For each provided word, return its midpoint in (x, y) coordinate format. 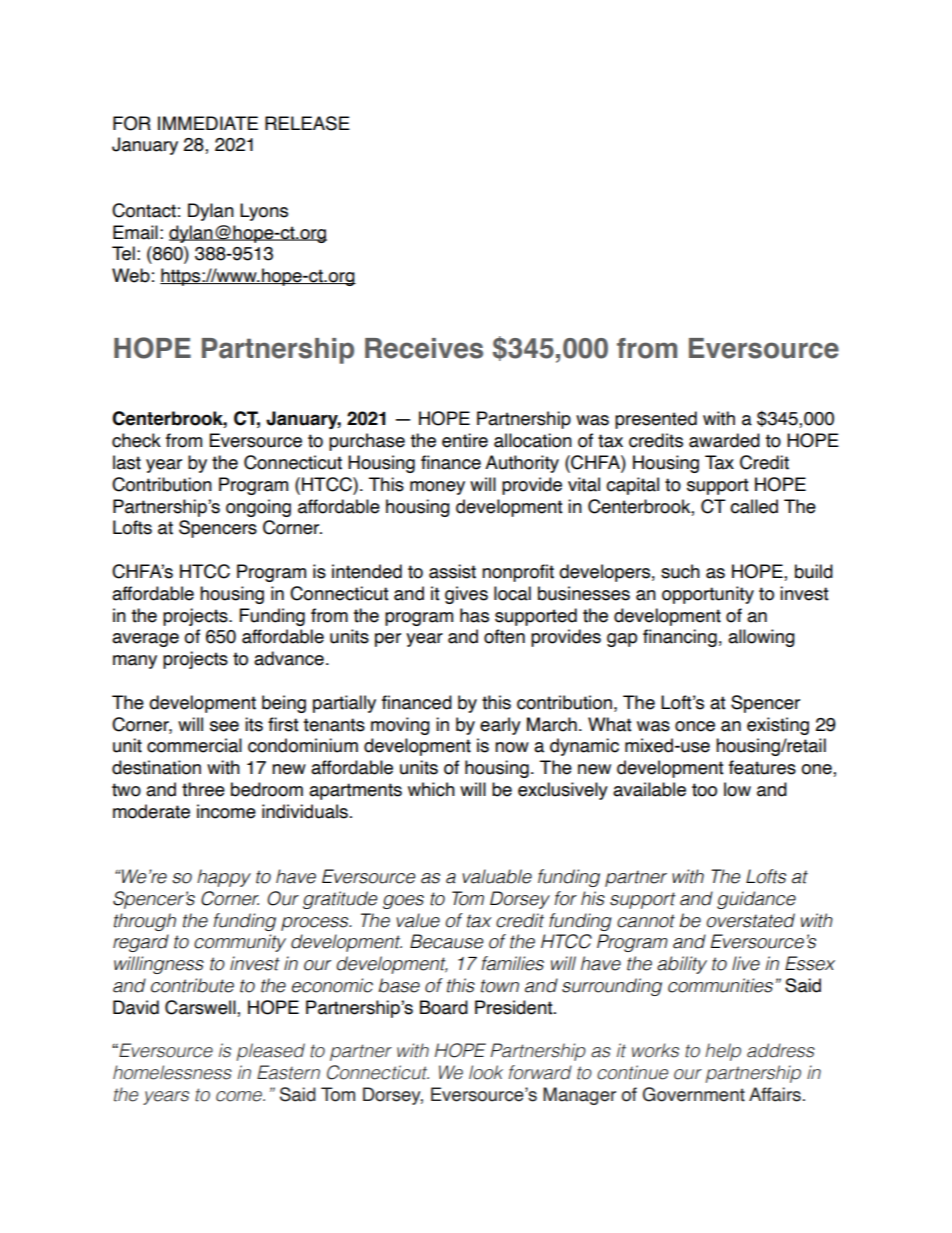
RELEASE (307, 123)
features (762, 767)
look (486, 1072)
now (512, 747)
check (136, 440)
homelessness (172, 1072)
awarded (724, 440)
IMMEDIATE (208, 123)
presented (656, 420)
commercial (194, 745)
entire (465, 440)
